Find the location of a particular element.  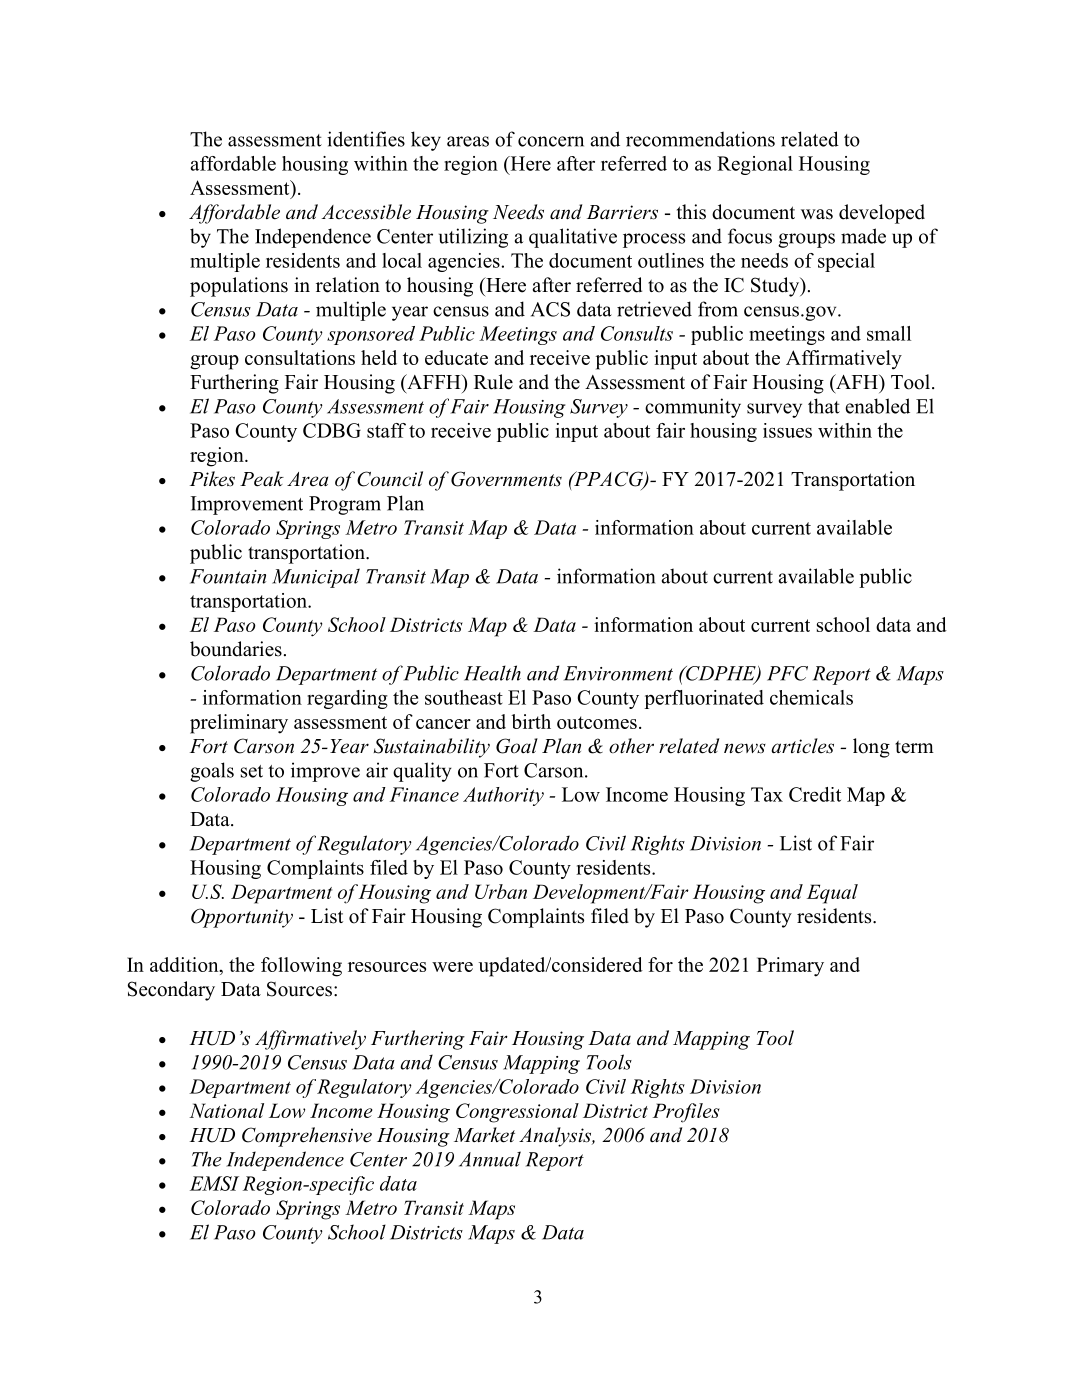

CDBG is located at coordinates (332, 430).
